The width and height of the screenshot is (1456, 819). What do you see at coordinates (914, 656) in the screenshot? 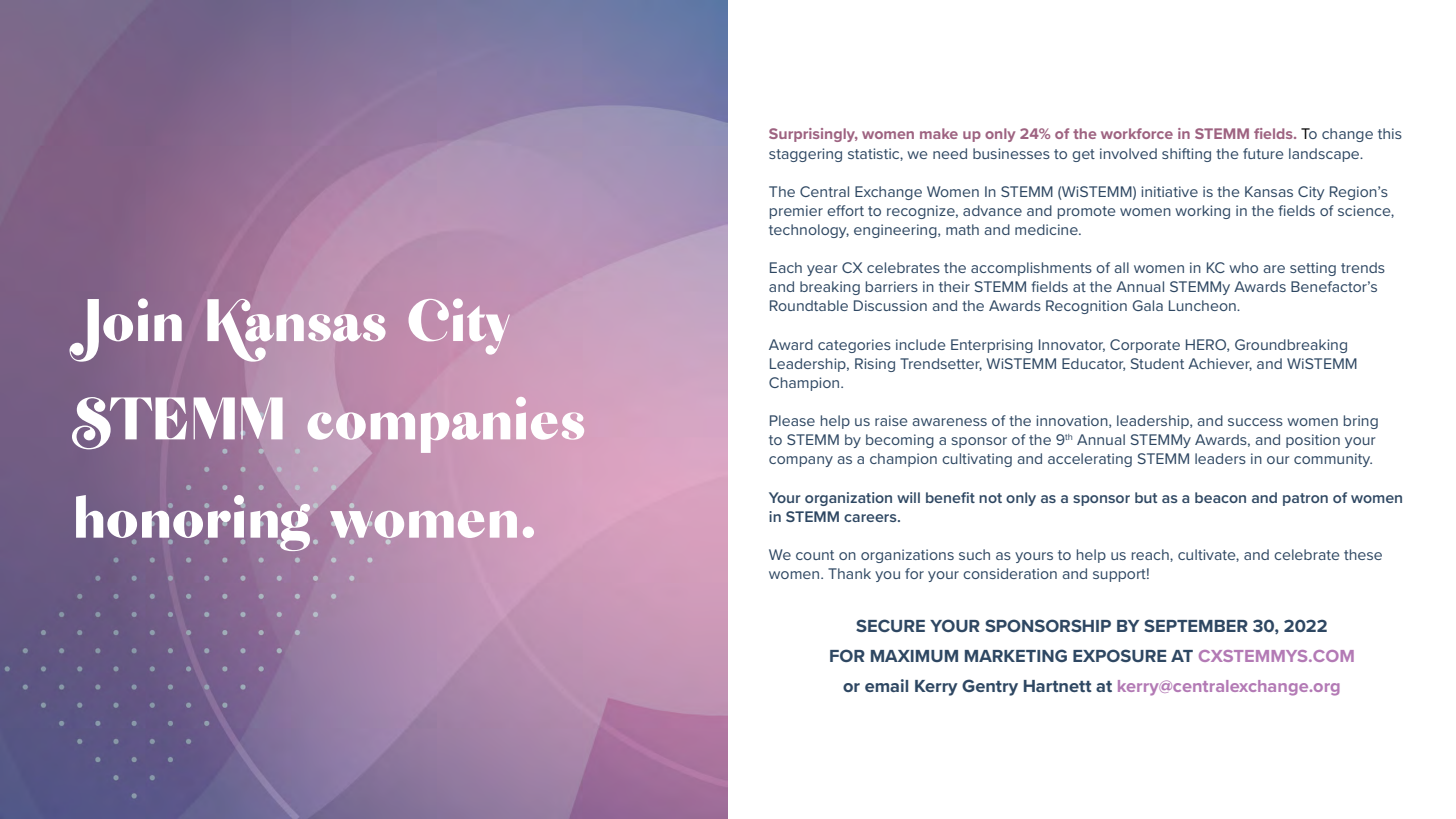
I see `MAXIMUM` at bounding box center [914, 656].
